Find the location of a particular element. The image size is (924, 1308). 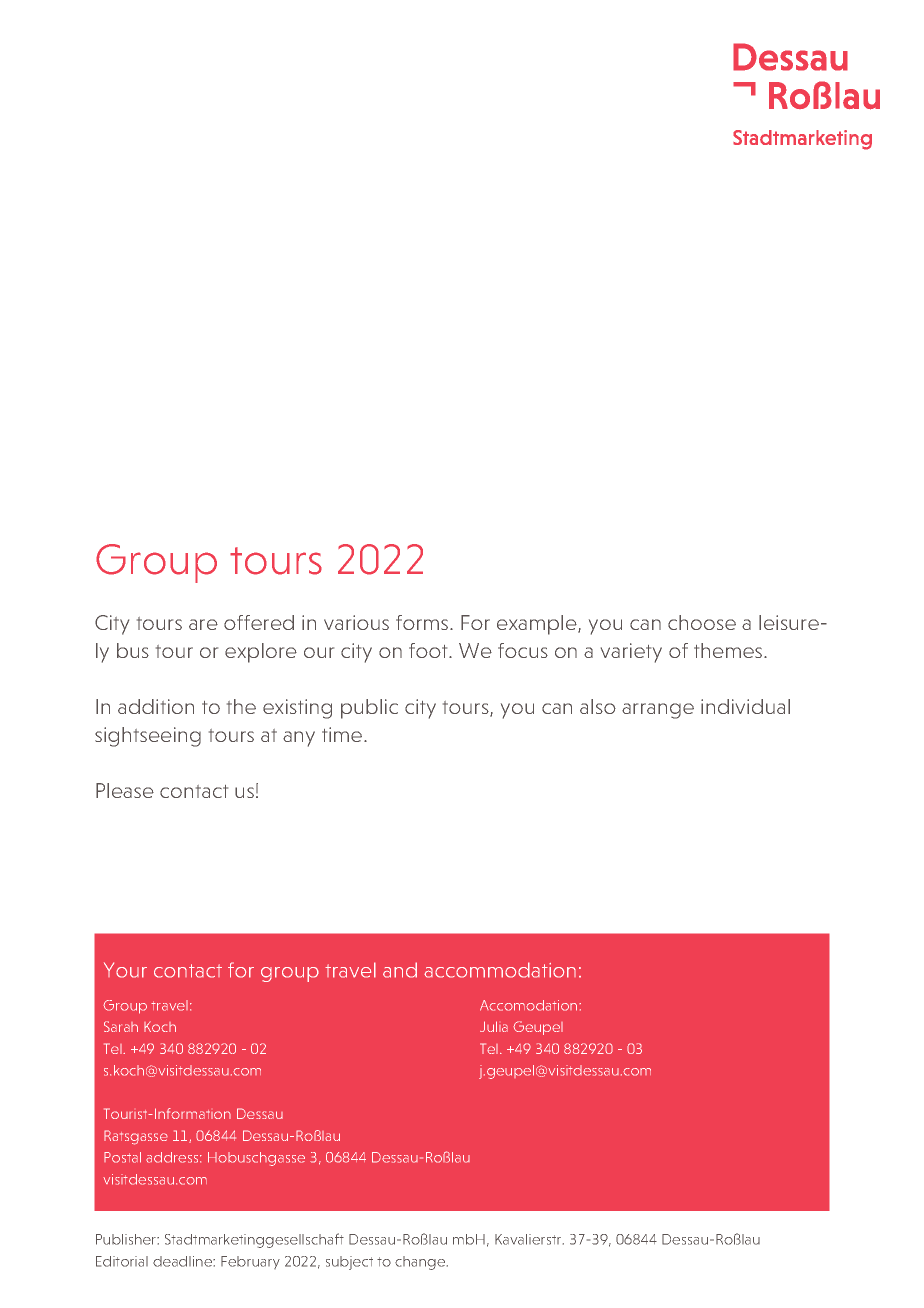

change is located at coordinates (421, 1263).
